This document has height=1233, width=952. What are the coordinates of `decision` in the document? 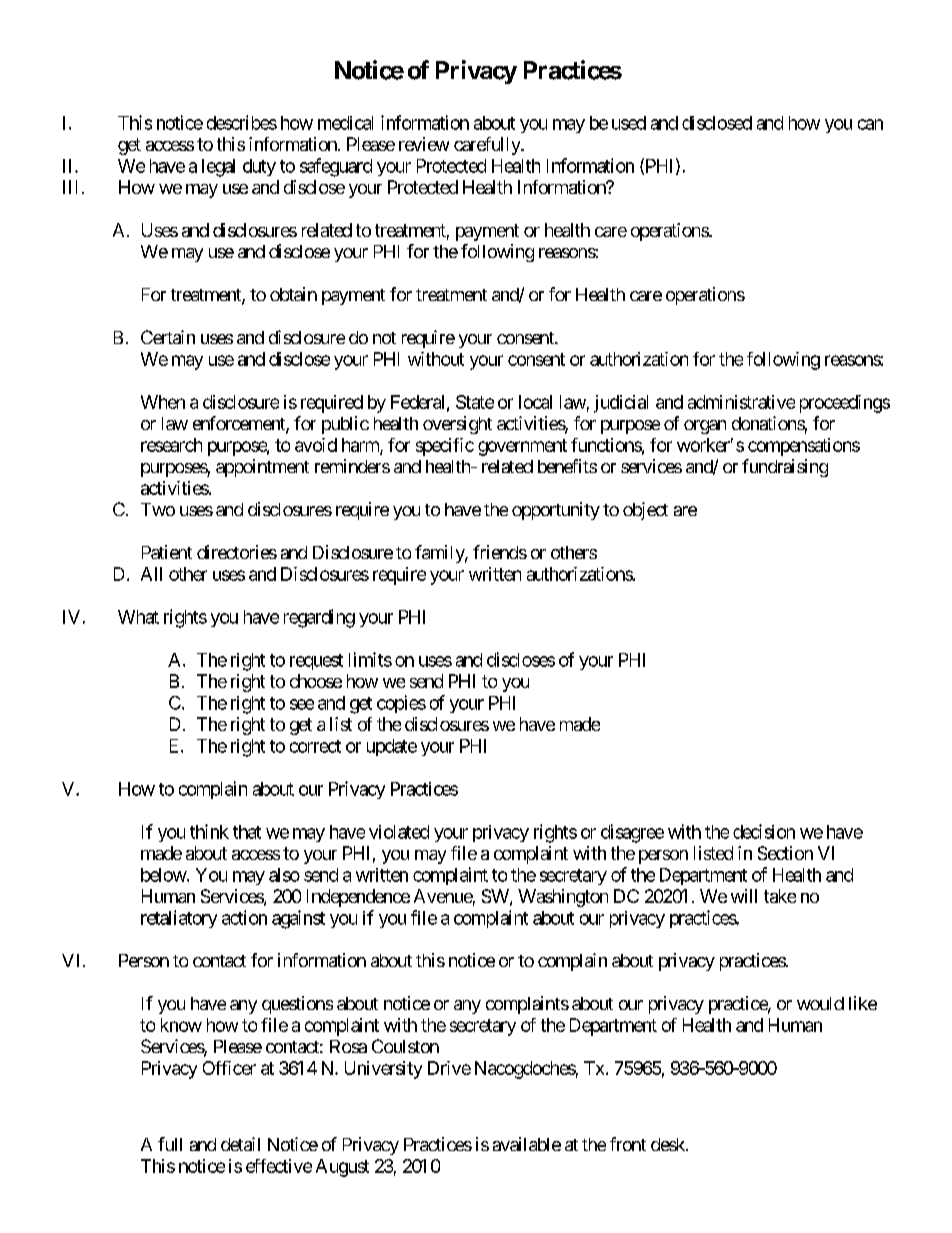 It's located at (764, 831).
